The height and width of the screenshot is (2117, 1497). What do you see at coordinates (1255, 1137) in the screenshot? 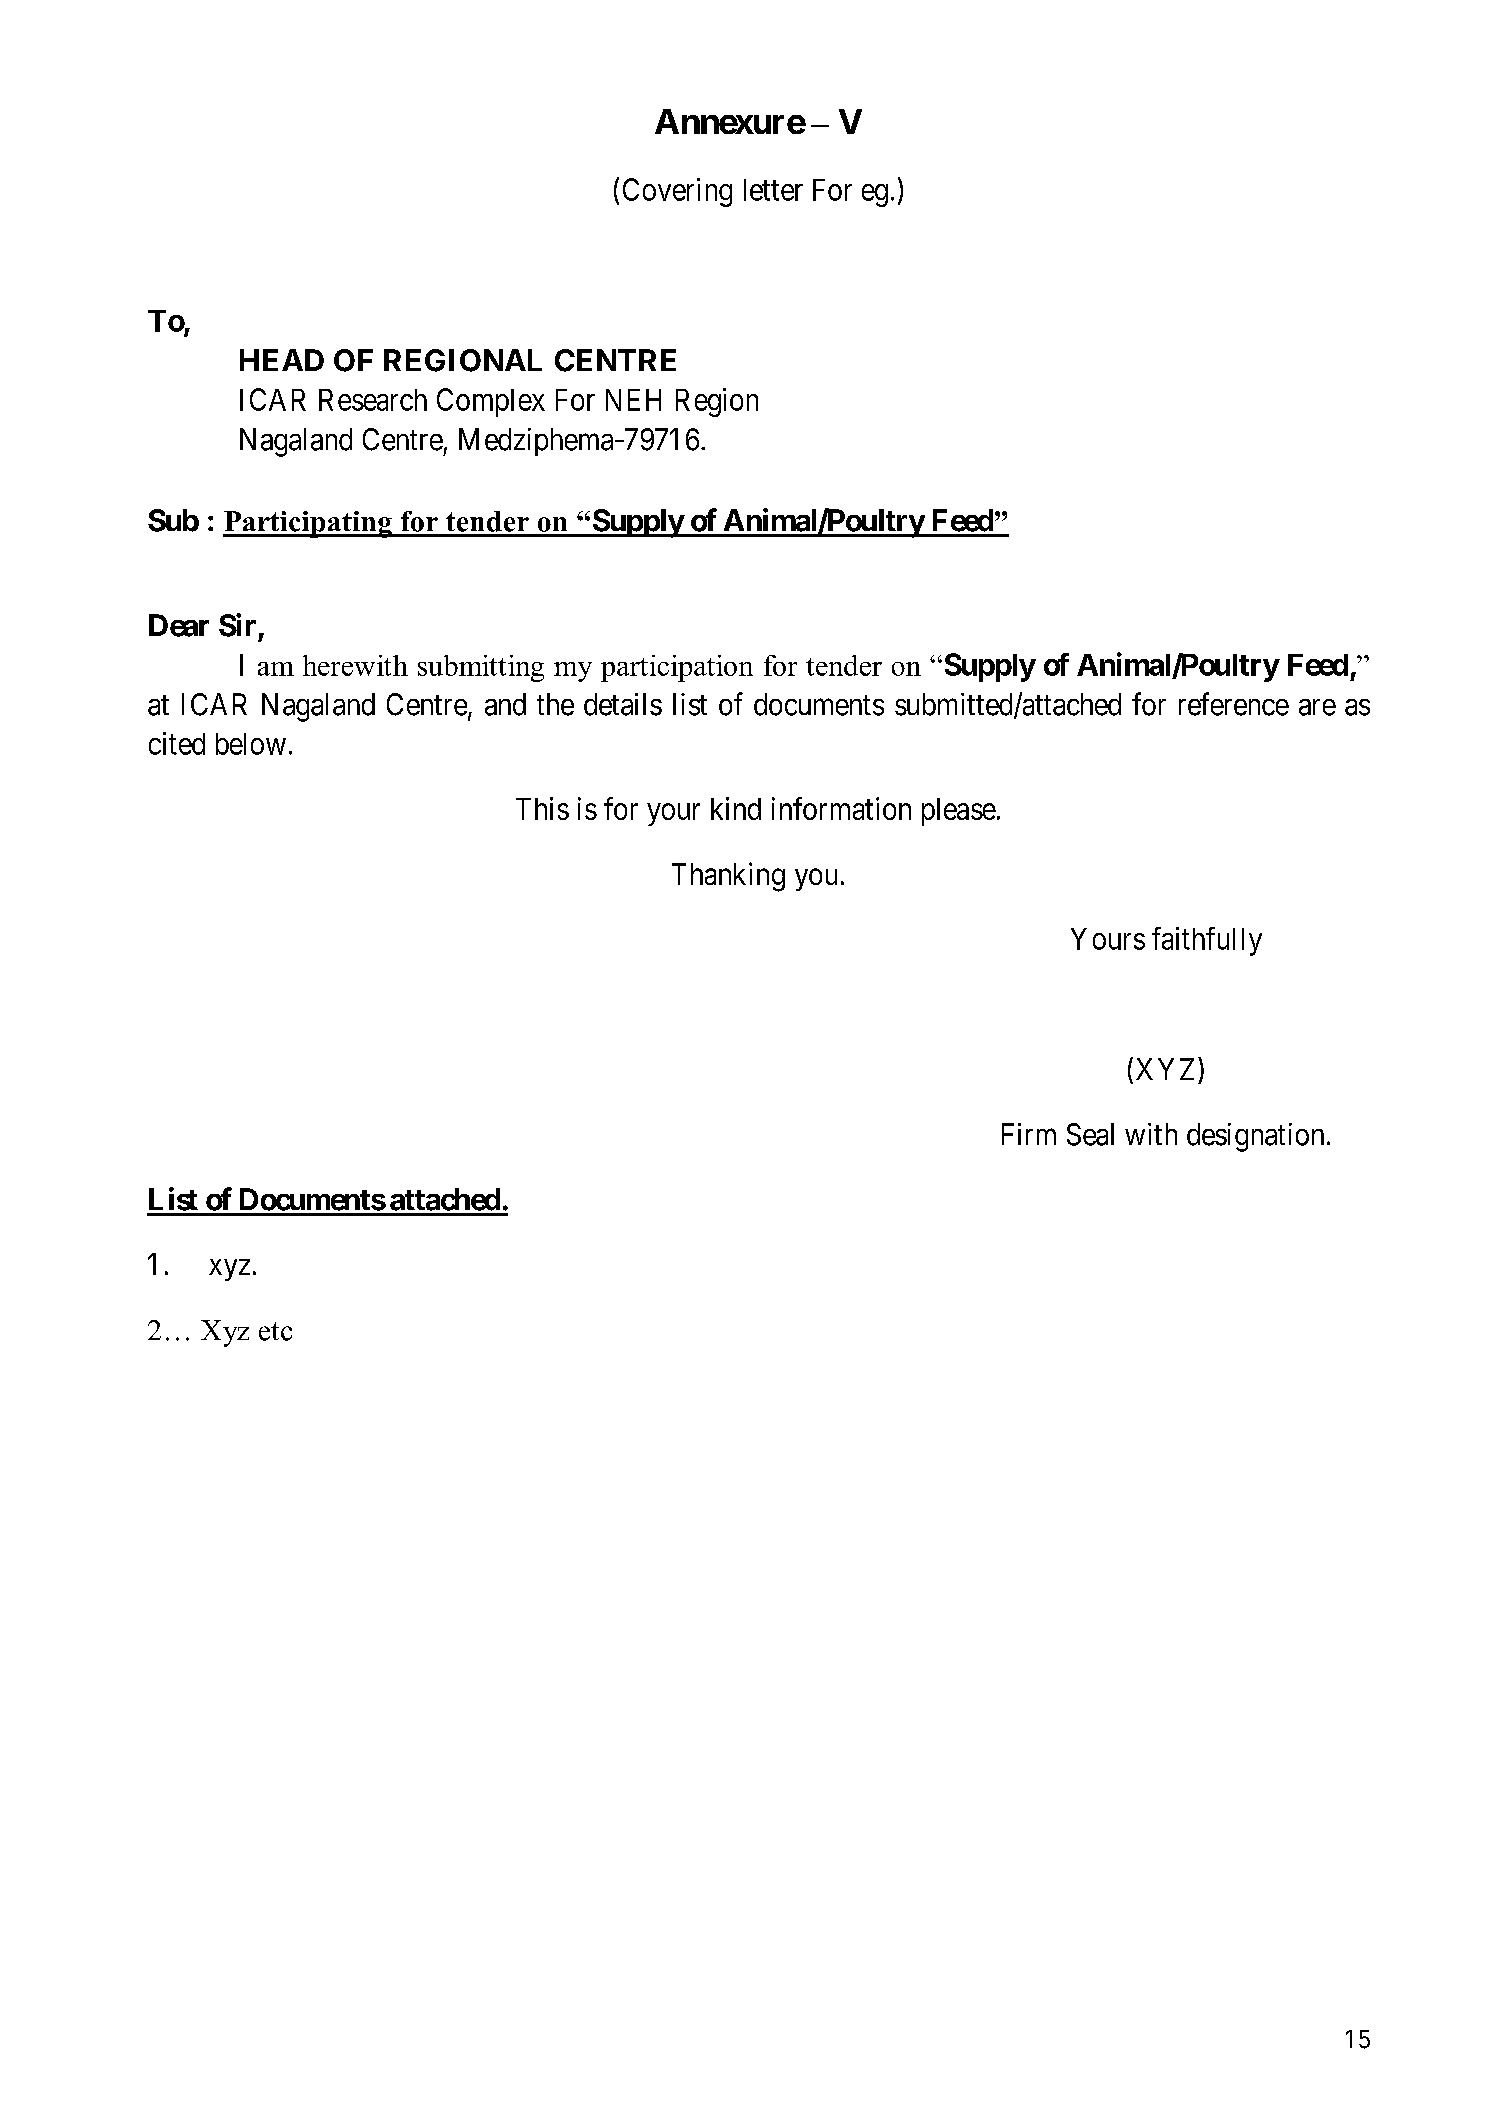
I see `designation` at bounding box center [1255, 1137].
